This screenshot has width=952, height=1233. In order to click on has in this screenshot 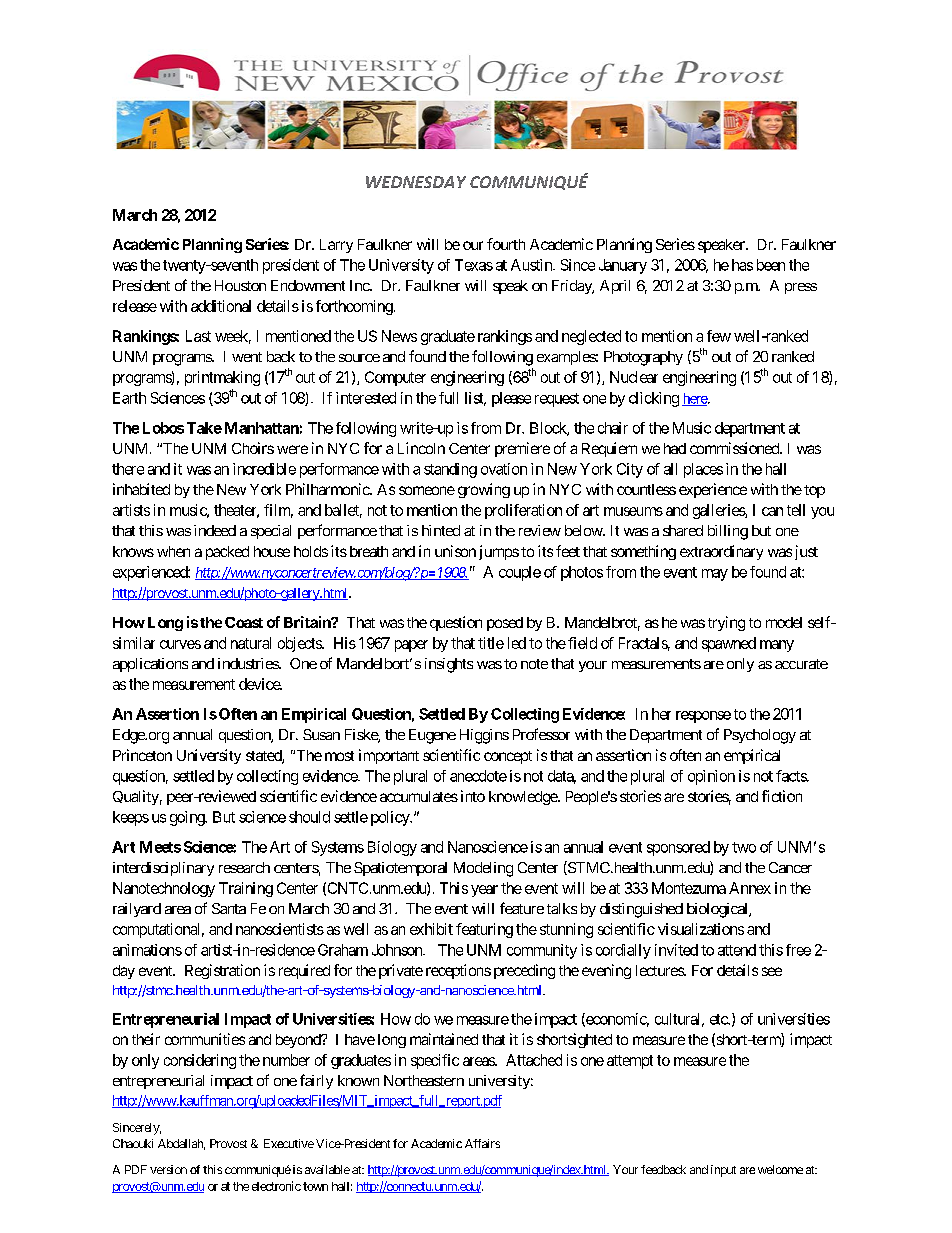, I will do `click(742, 265)`.
